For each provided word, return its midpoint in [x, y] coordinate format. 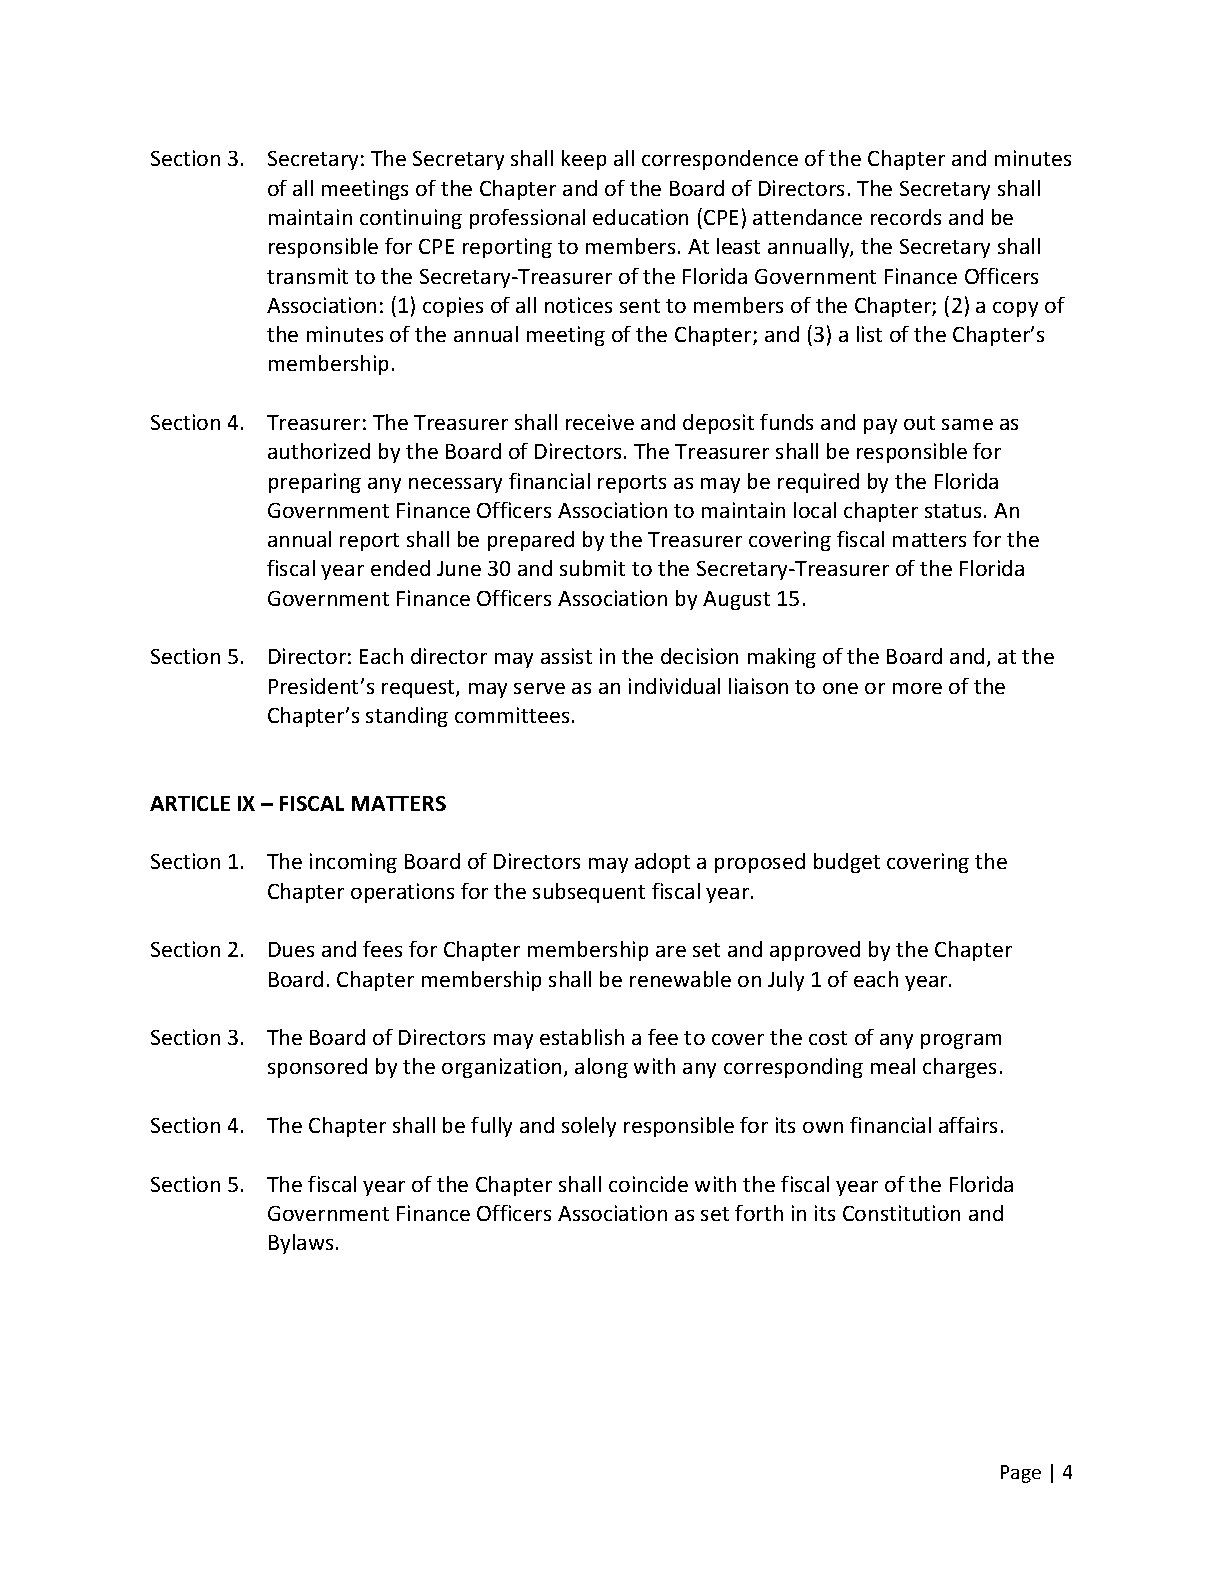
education [640, 217]
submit [592, 568]
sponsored [317, 1068]
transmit [307, 276]
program [961, 1041]
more [917, 688]
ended [400, 568]
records [906, 217]
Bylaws [301, 1244]
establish [582, 1037]
